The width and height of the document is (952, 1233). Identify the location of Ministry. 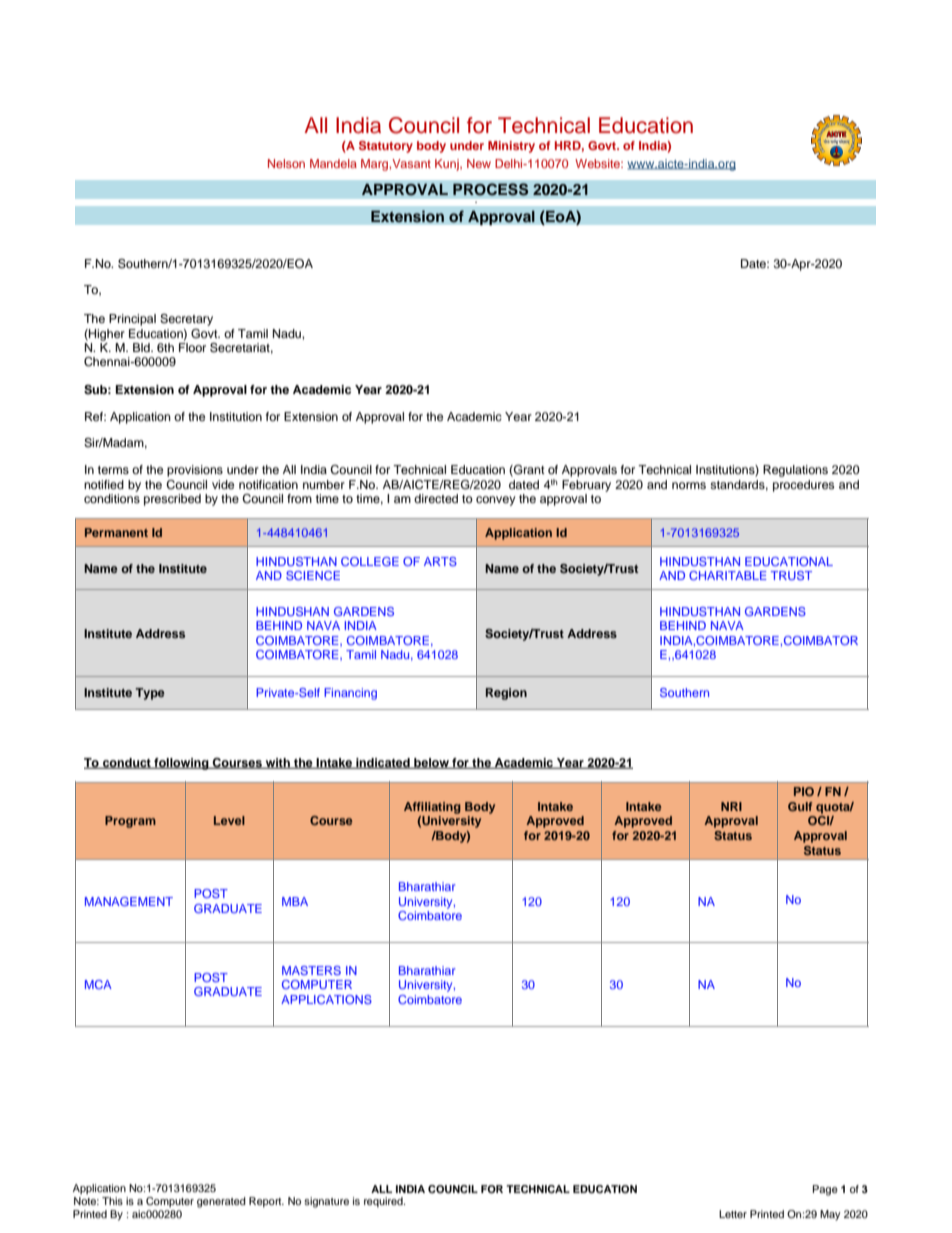
(511, 147).
